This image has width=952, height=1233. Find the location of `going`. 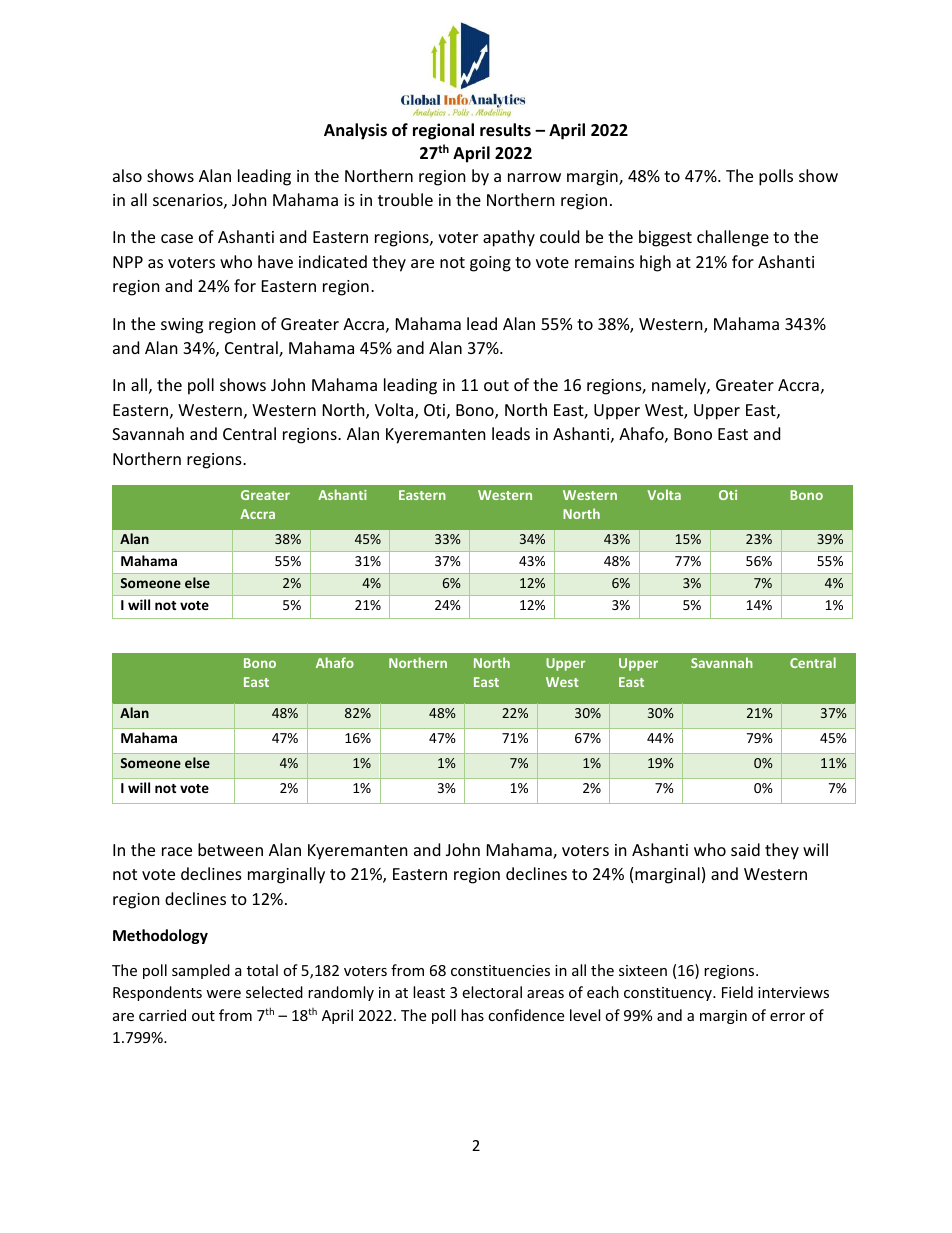

going is located at coordinates (490, 264).
